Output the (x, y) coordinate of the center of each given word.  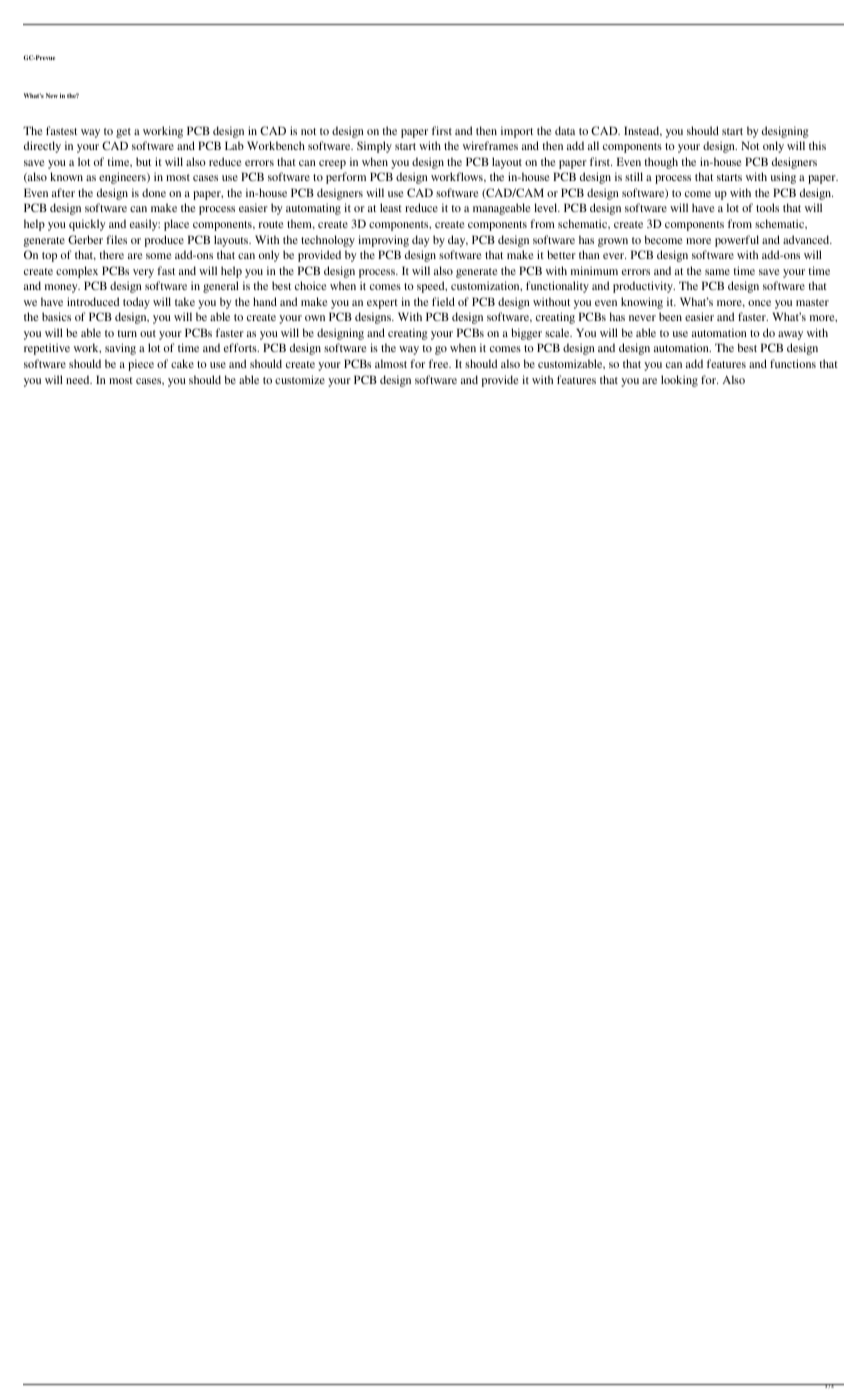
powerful (737, 241)
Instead (643, 131)
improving (383, 241)
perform (346, 178)
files (116, 239)
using (783, 178)
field (443, 301)
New (52, 95)
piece (141, 365)
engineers (123, 178)
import (517, 132)
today (136, 303)
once (759, 303)
